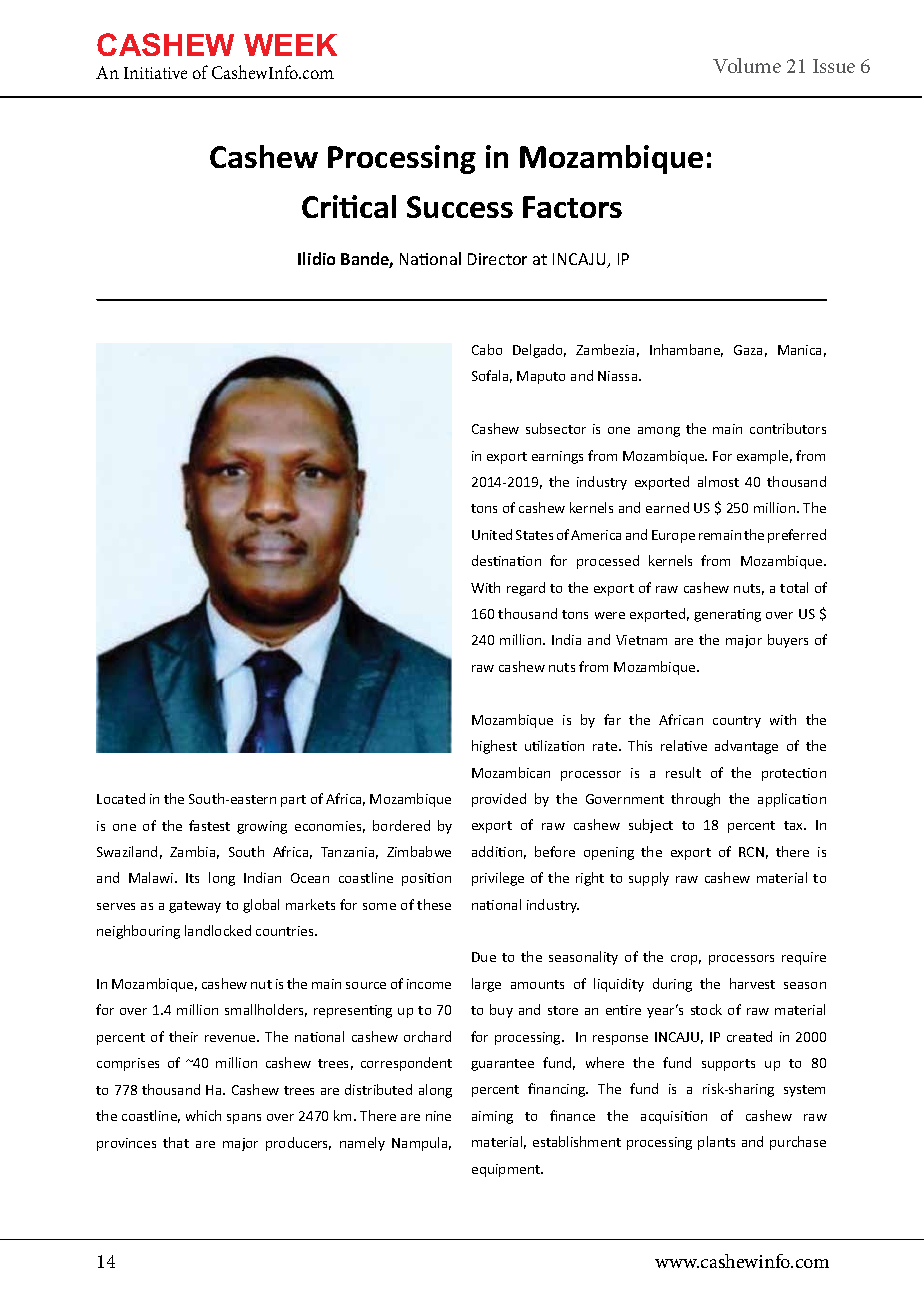  Describe the element at coordinates (155, 73) in the document. I see `Initiative` at that location.
